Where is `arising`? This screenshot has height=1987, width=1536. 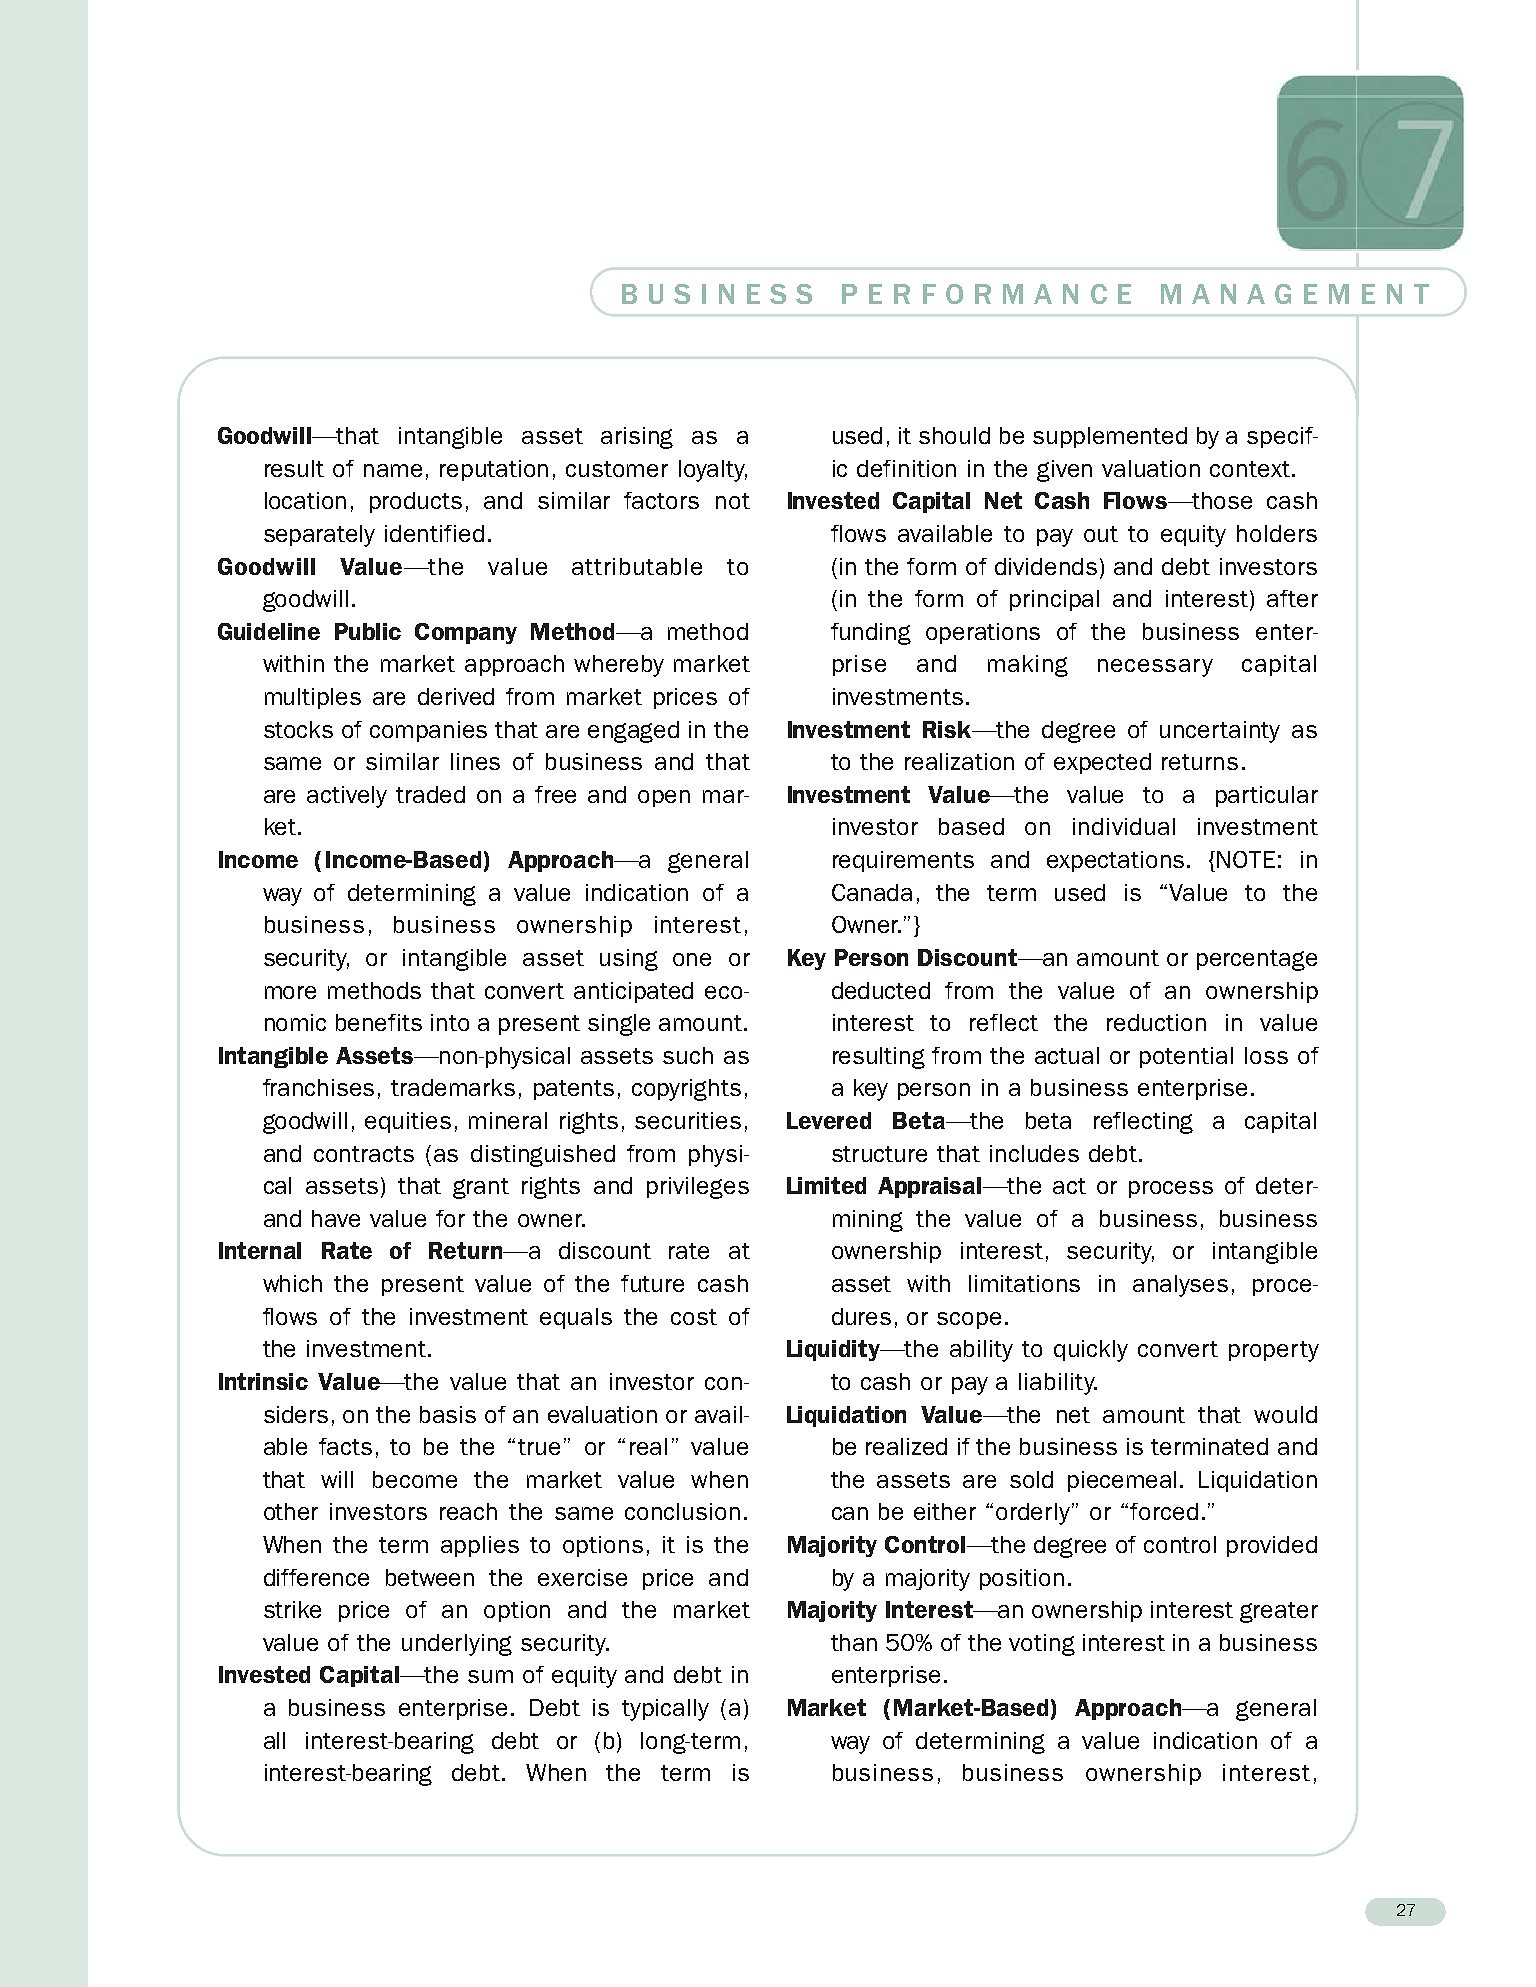 arising is located at coordinates (637, 438).
